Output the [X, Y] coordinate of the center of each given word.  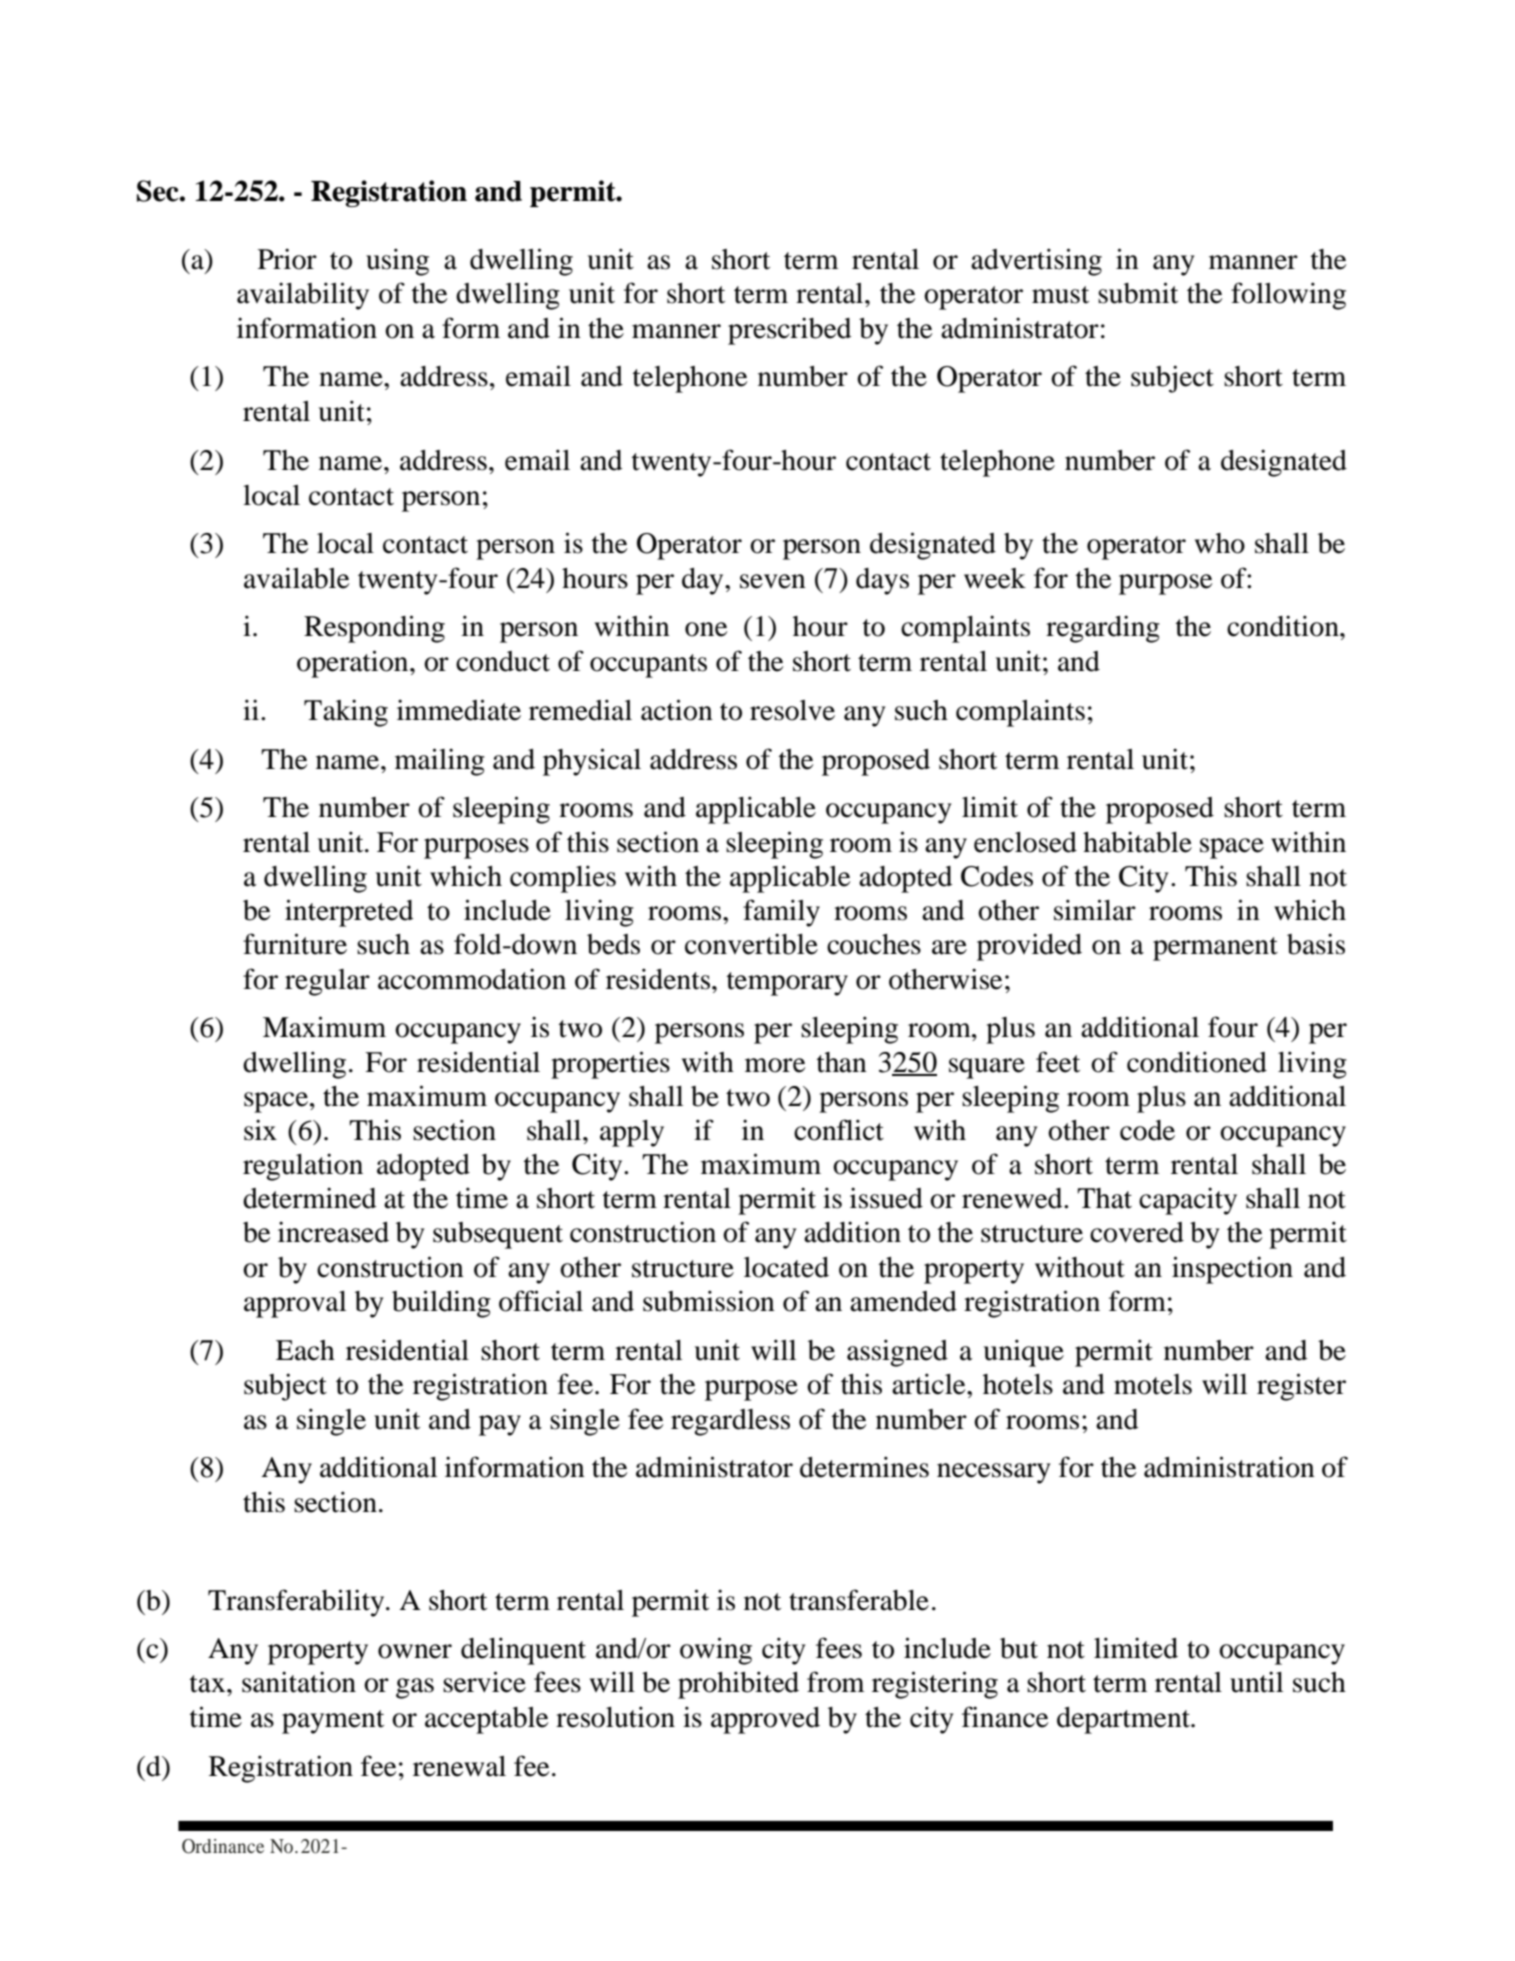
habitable [1137, 842]
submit [1138, 293]
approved [765, 1720]
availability [303, 296]
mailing [440, 762]
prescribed [789, 331]
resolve [792, 710]
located [786, 1267]
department [1125, 1720]
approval [295, 1304]
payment [333, 1722]
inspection [1232, 1270]
